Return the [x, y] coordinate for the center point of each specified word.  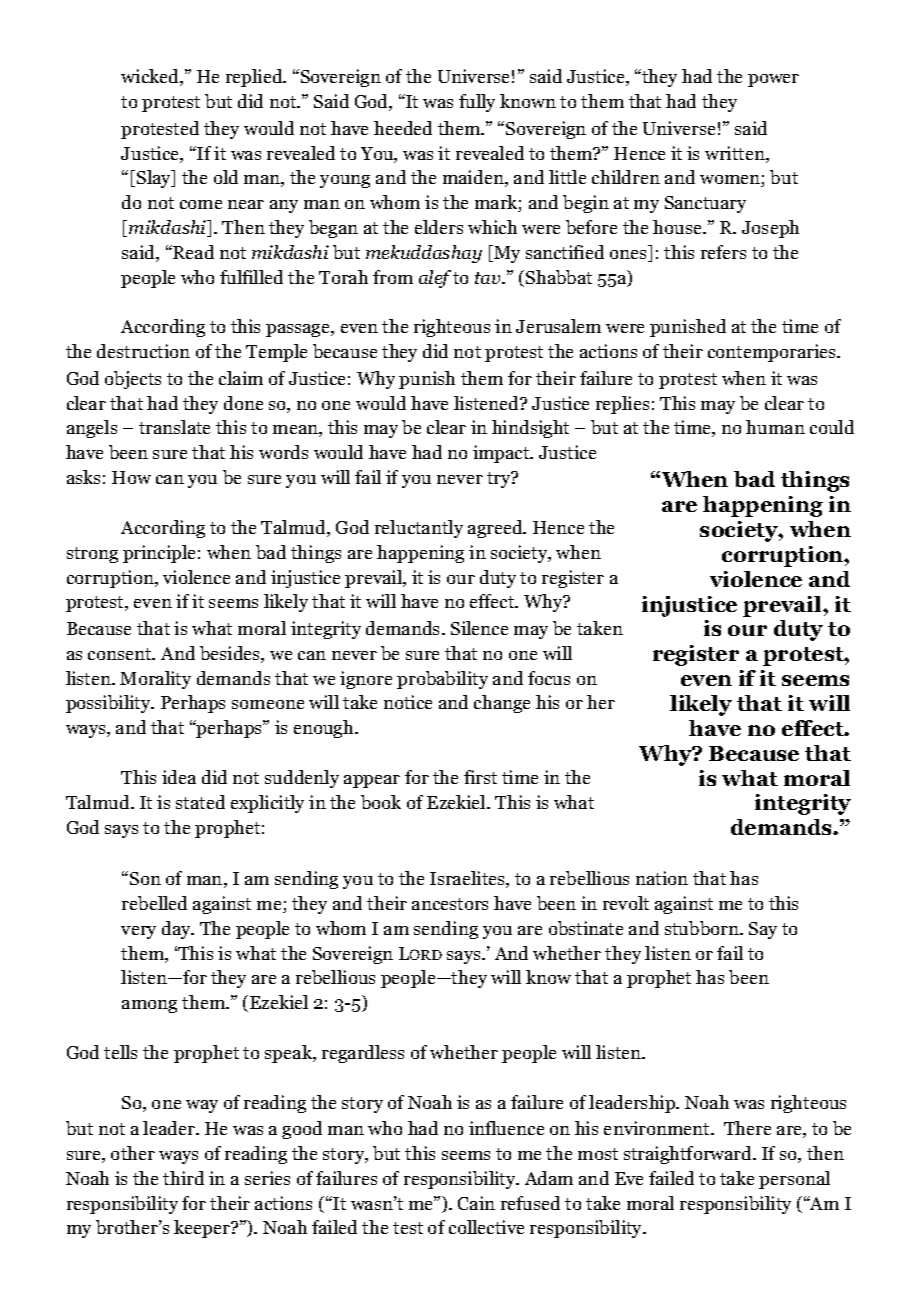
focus [549, 678]
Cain [476, 1203]
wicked [151, 77]
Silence [479, 628]
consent [121, 654]
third [183, 1178]
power [773, 80]
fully [477, 103]
